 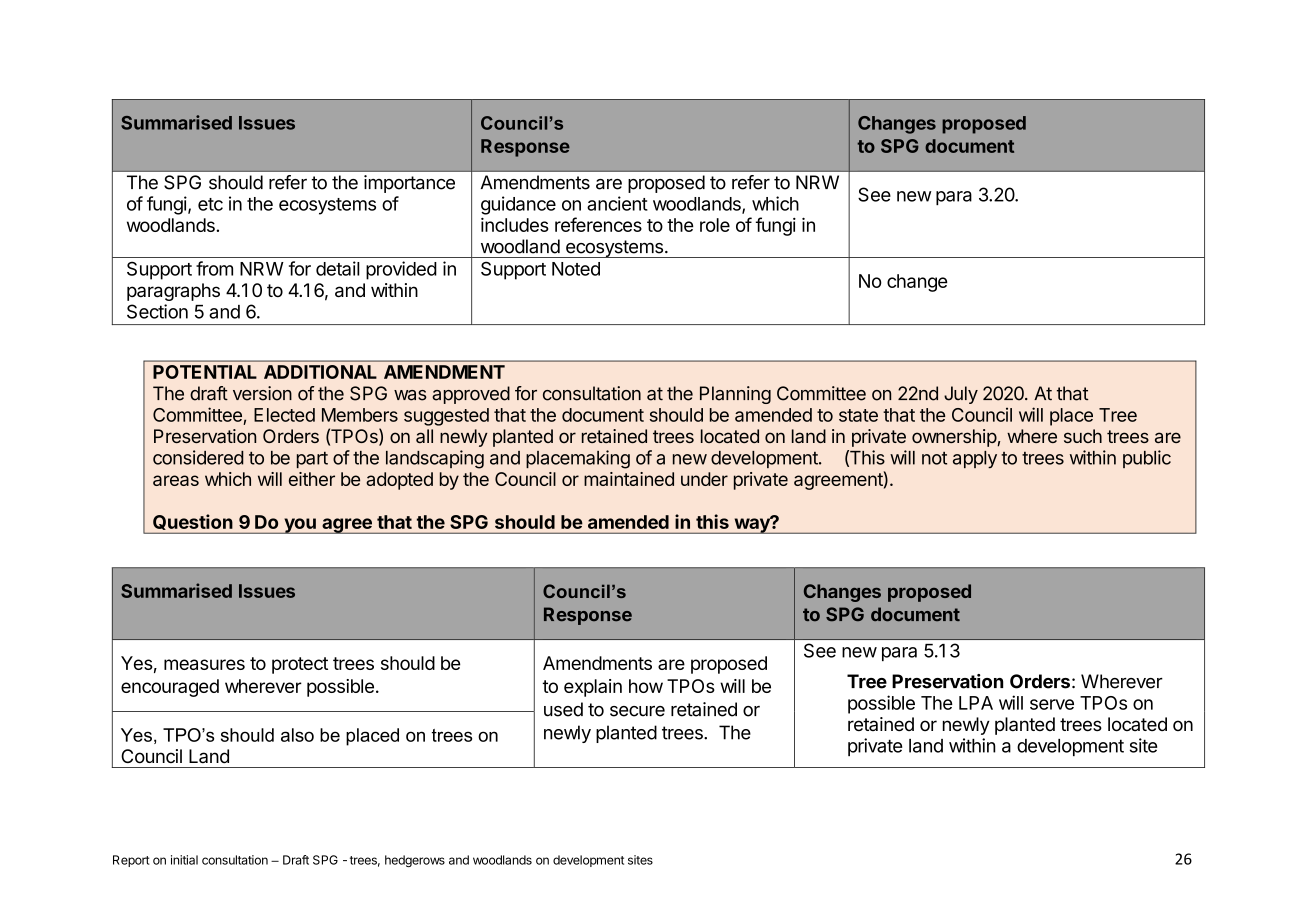 What do you see at coordinates (617, 203) in the screenshot?
I see `ancient` at bounding box center [617, 203].
